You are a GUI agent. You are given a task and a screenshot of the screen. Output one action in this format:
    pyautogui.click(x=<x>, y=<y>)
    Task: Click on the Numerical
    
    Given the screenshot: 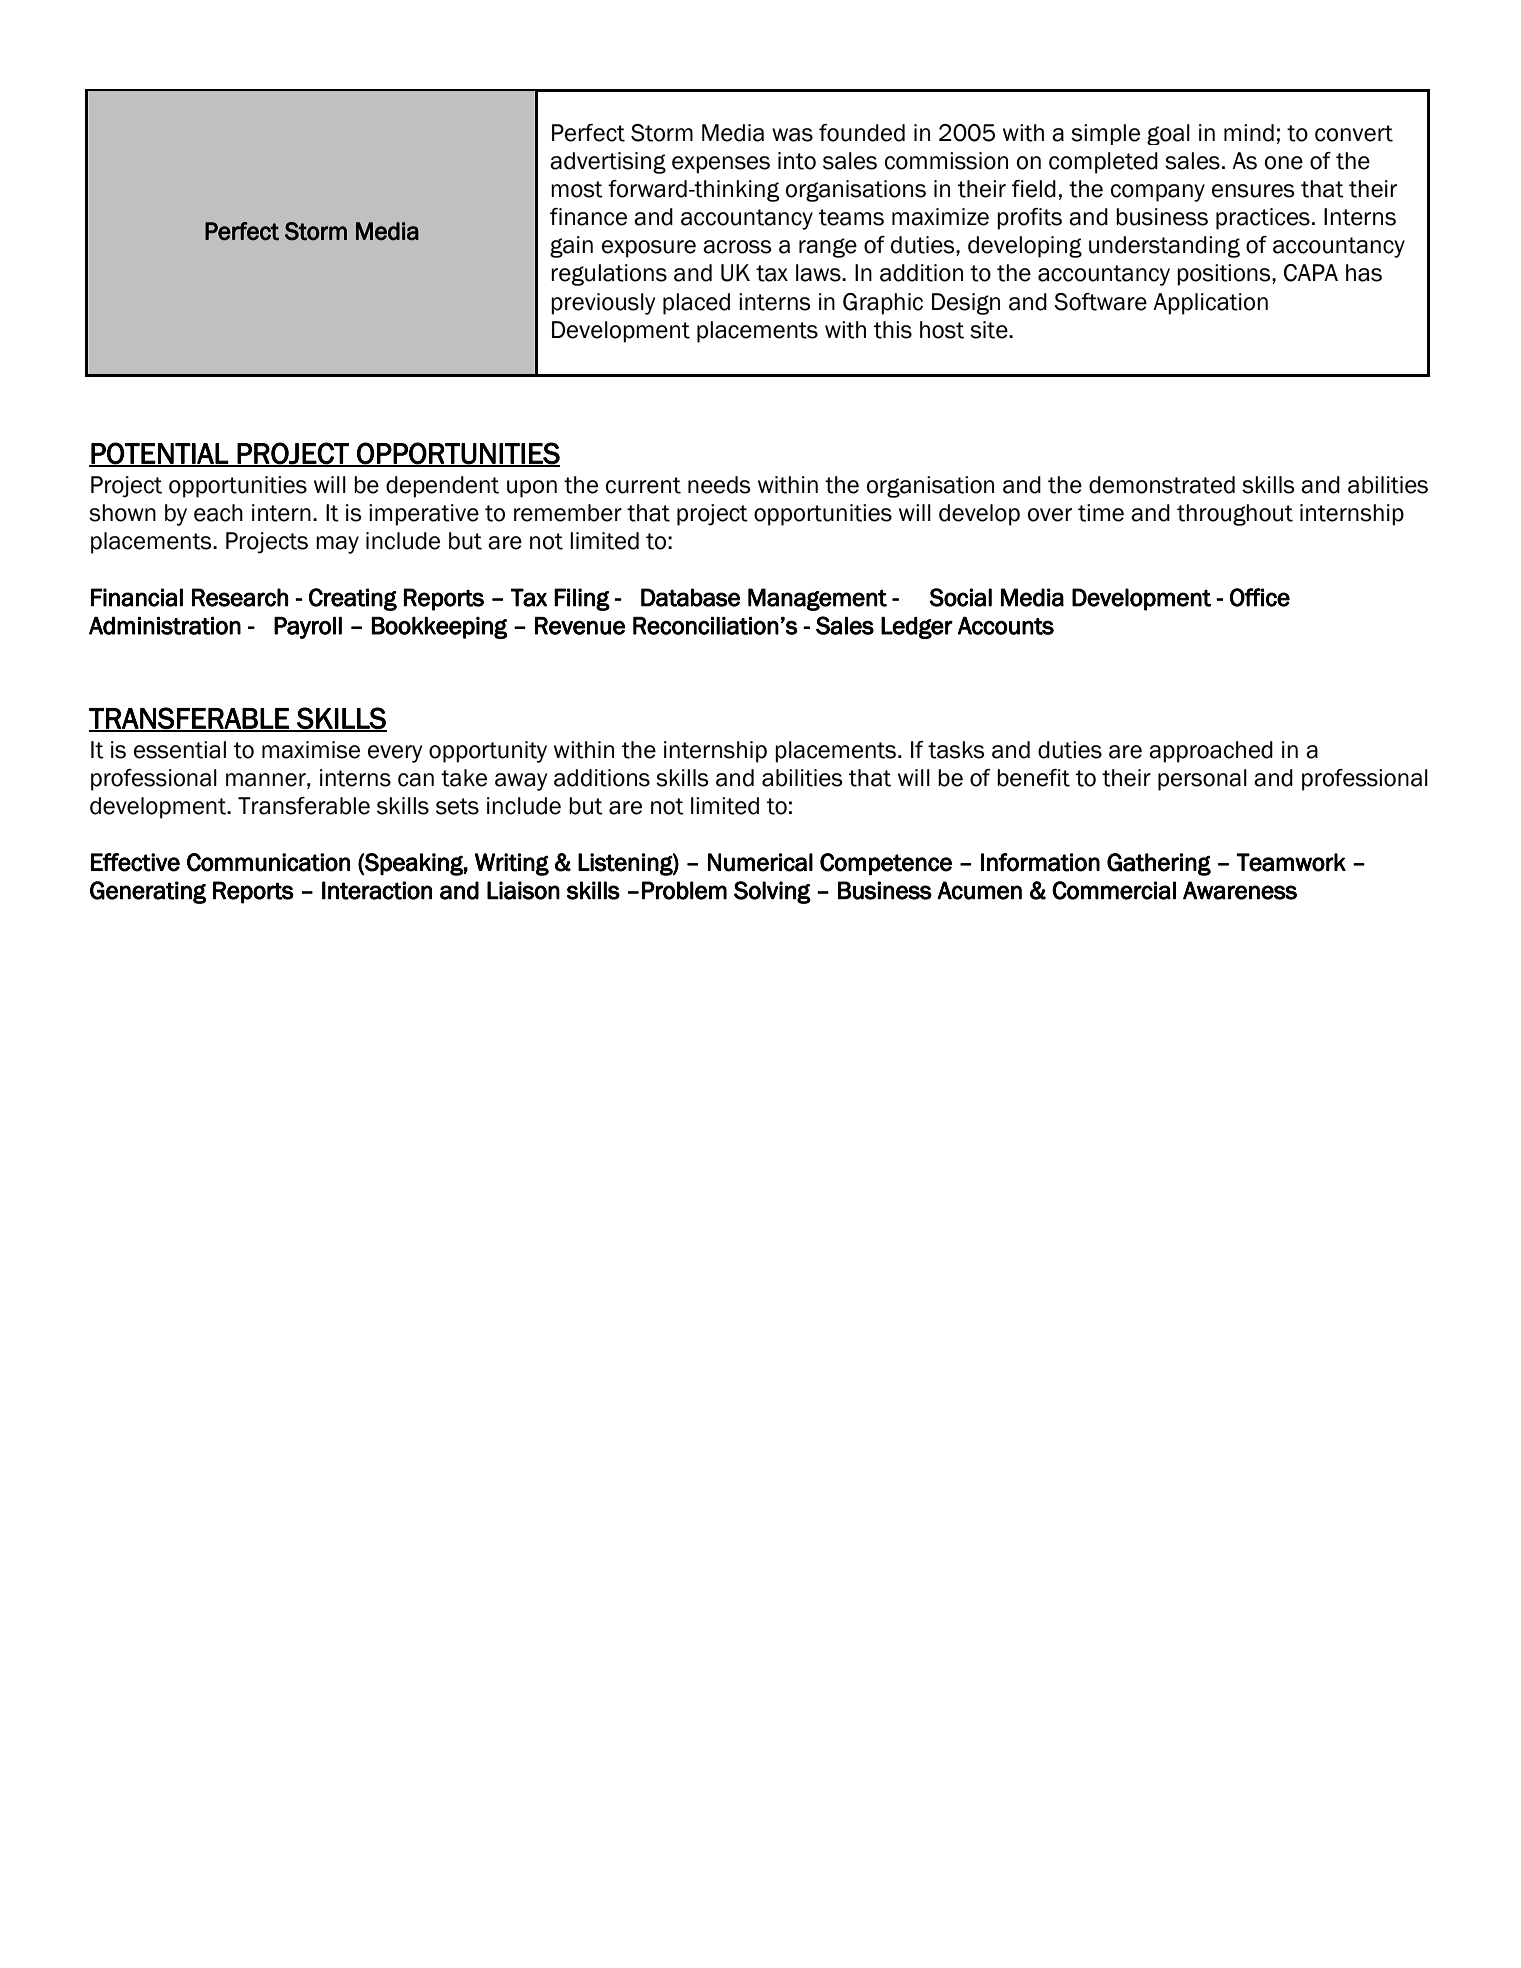 What is the action you would take?
    pyautogui.click(x=760, y=862)
